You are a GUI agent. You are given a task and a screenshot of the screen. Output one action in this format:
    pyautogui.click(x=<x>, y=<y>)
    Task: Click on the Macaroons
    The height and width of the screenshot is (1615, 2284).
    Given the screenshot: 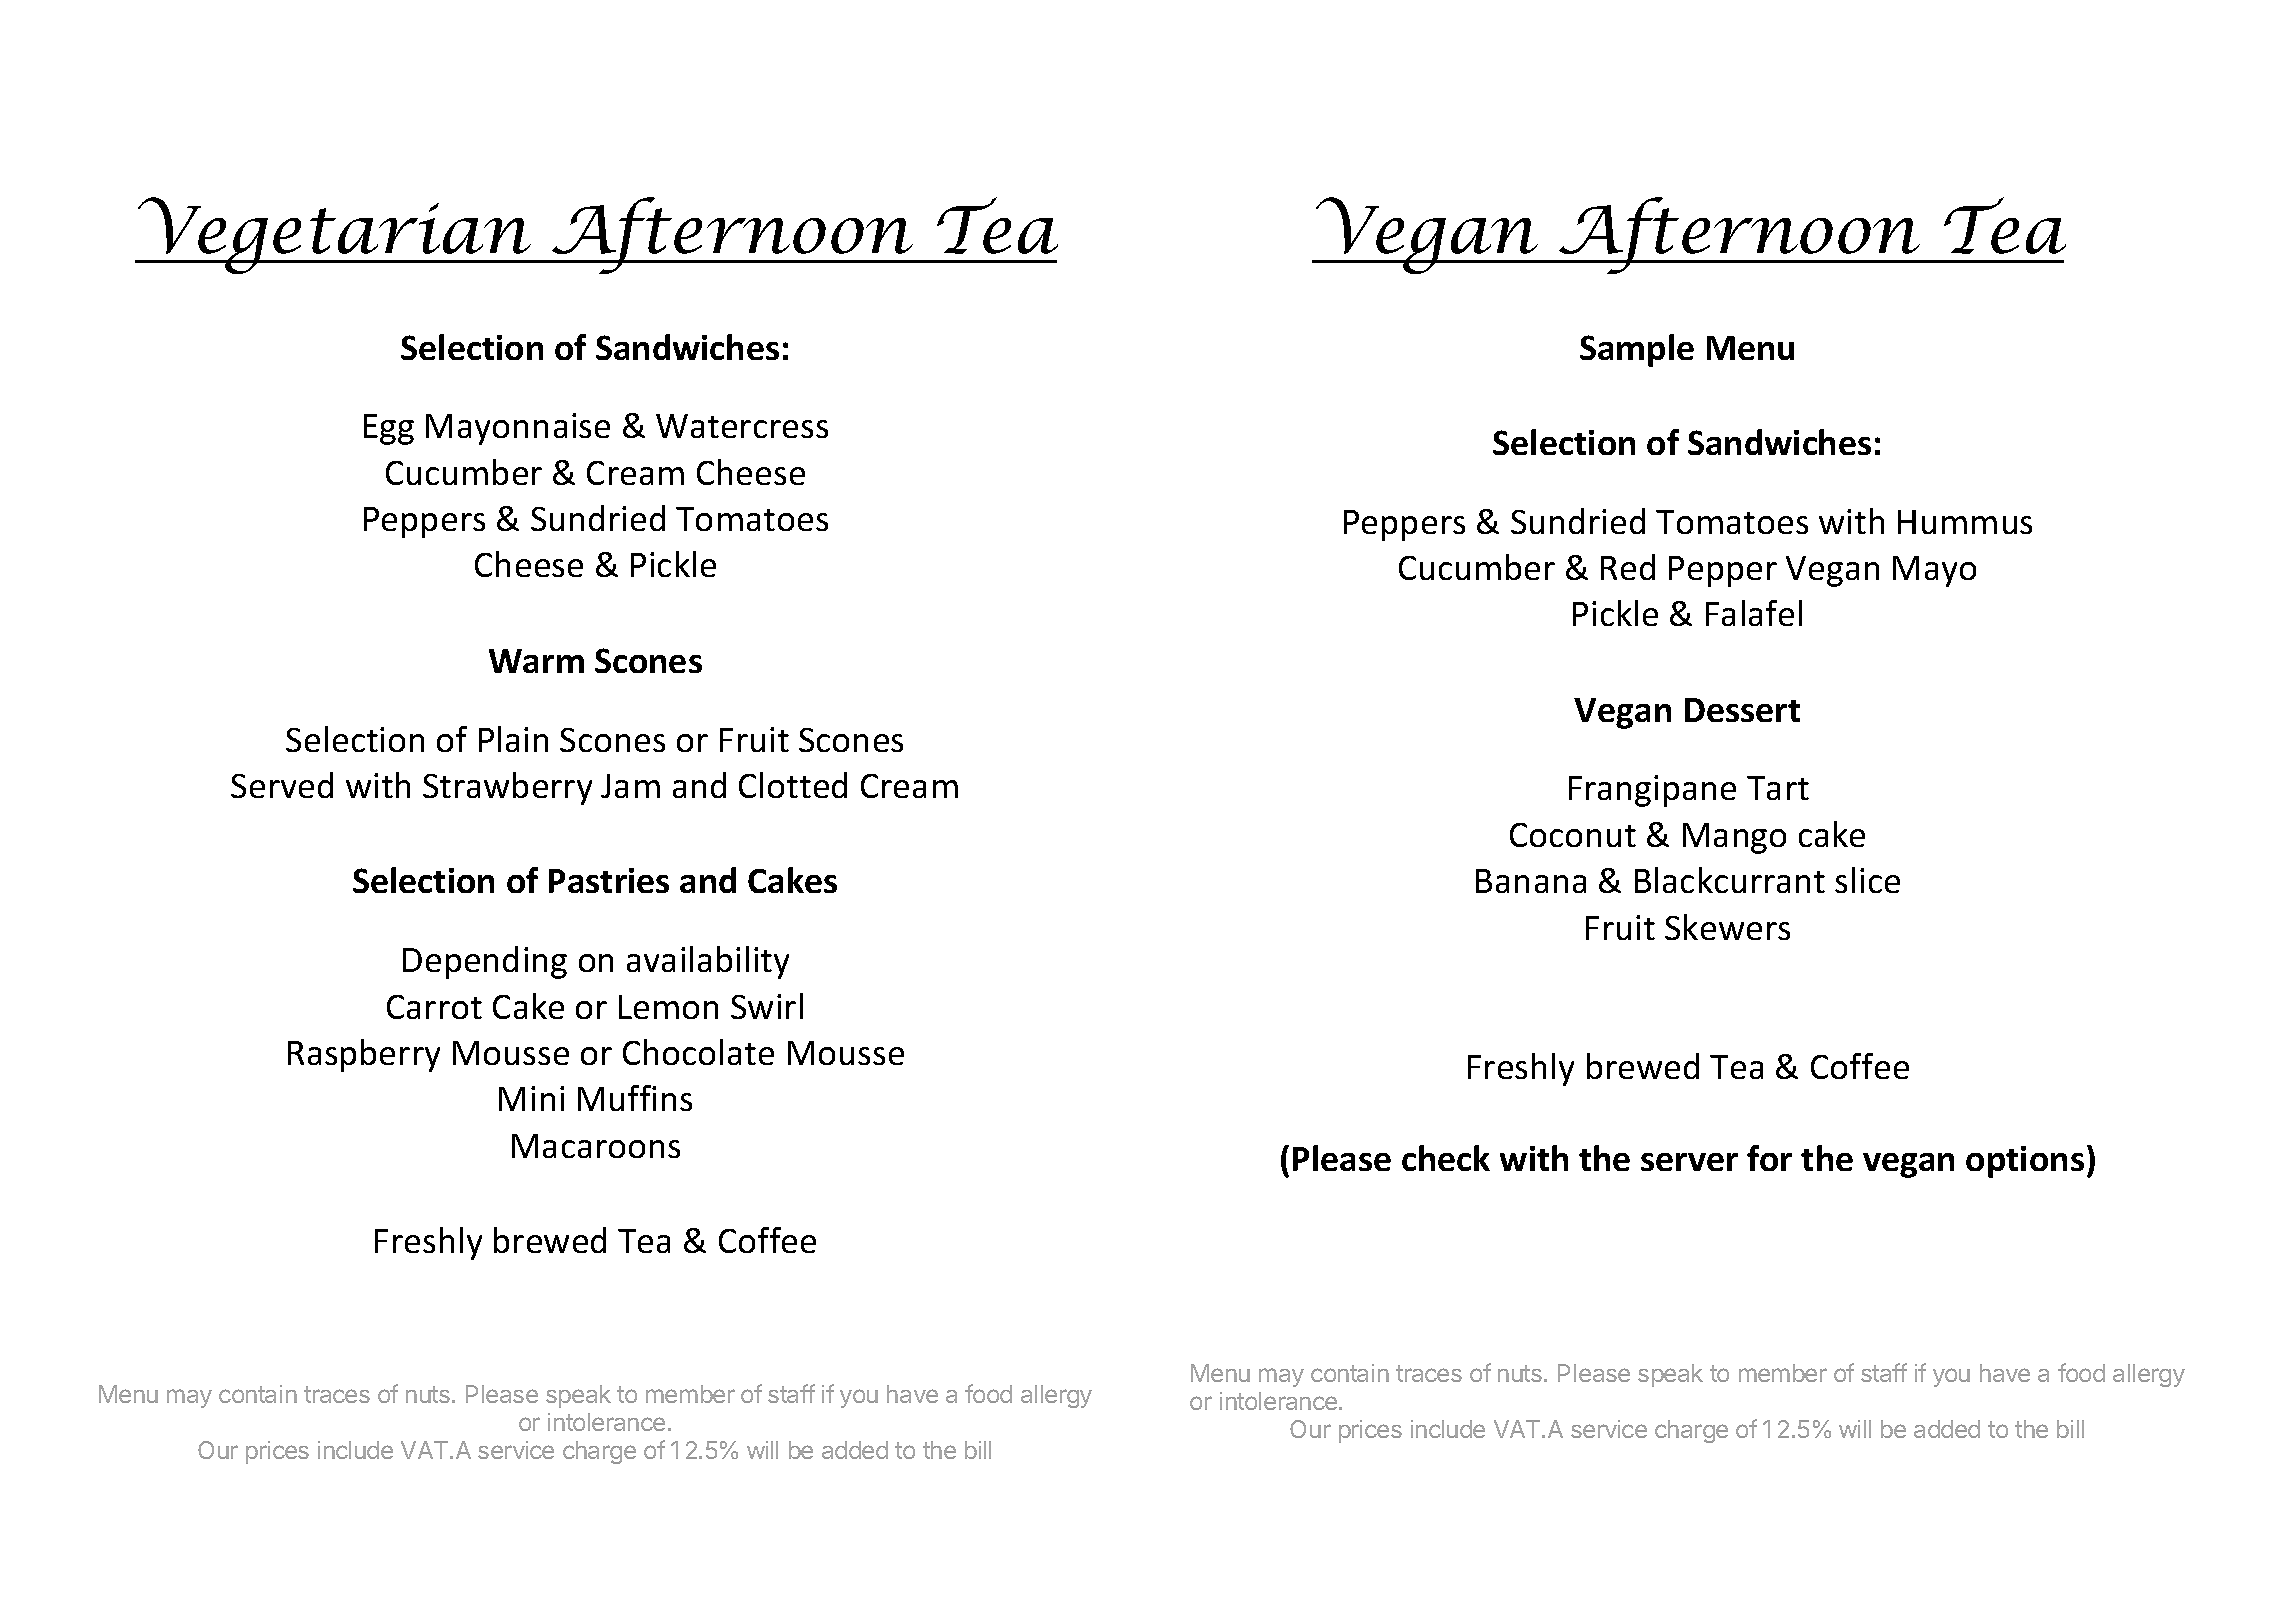 What is the action you would take?
    pyautogui.click(x=596, y=1146)
